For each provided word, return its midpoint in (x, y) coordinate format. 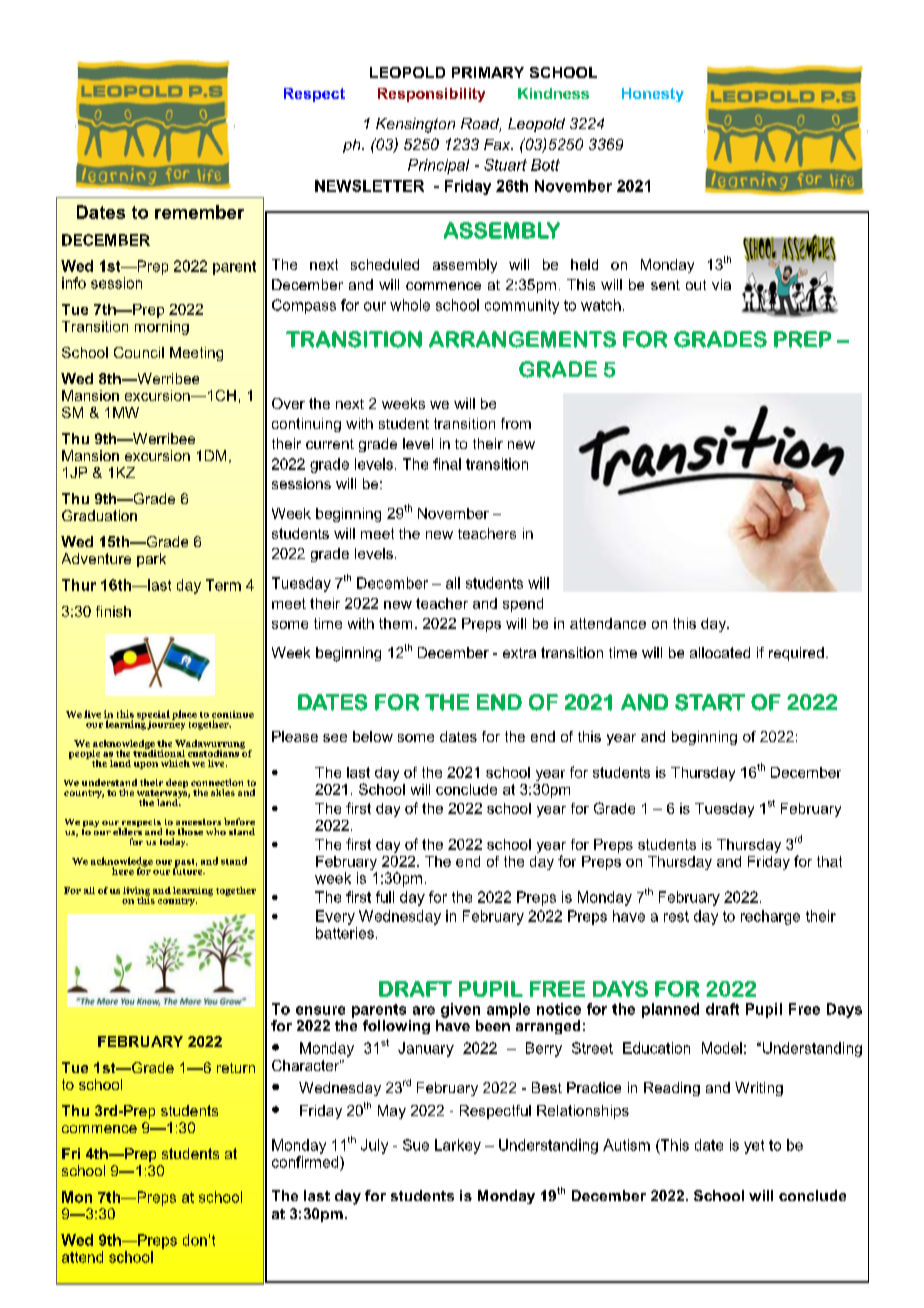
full (385, 897)
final (447, 464)
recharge (770, 917)
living (136, 892)
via (721, 284)
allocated (720, 652)
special (153, 716)
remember (199, 212)
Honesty (653, 95)
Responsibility (431, 95)
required (796, 654)
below (373, 736)
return (236, 1068)
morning (162, 328)
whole (410, 305)
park (151, 560)
